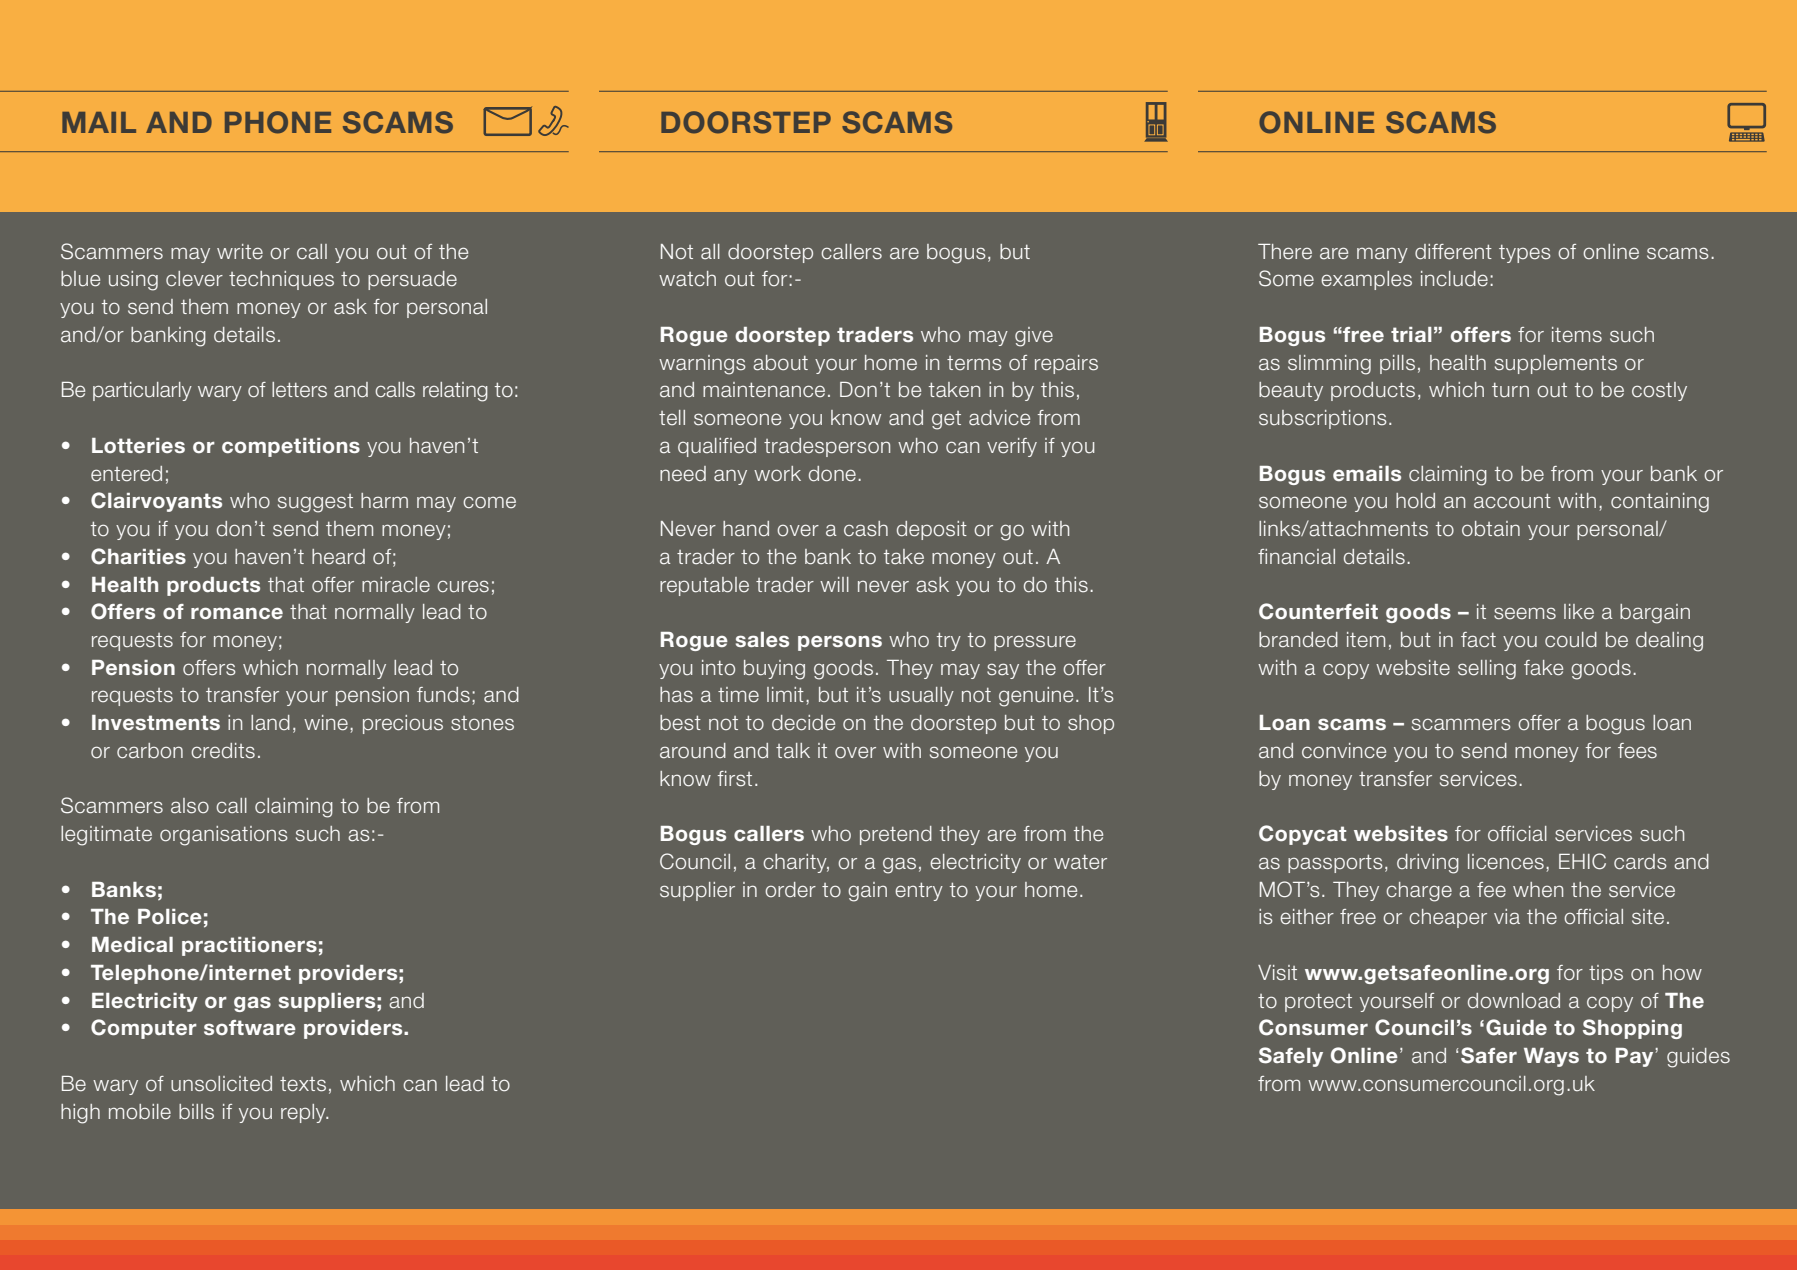 The image size is (1797, 1270). What do you see at coordinates (1454, 279) in the screenshot?
I see `include` at bounding box center [1454, 279].
